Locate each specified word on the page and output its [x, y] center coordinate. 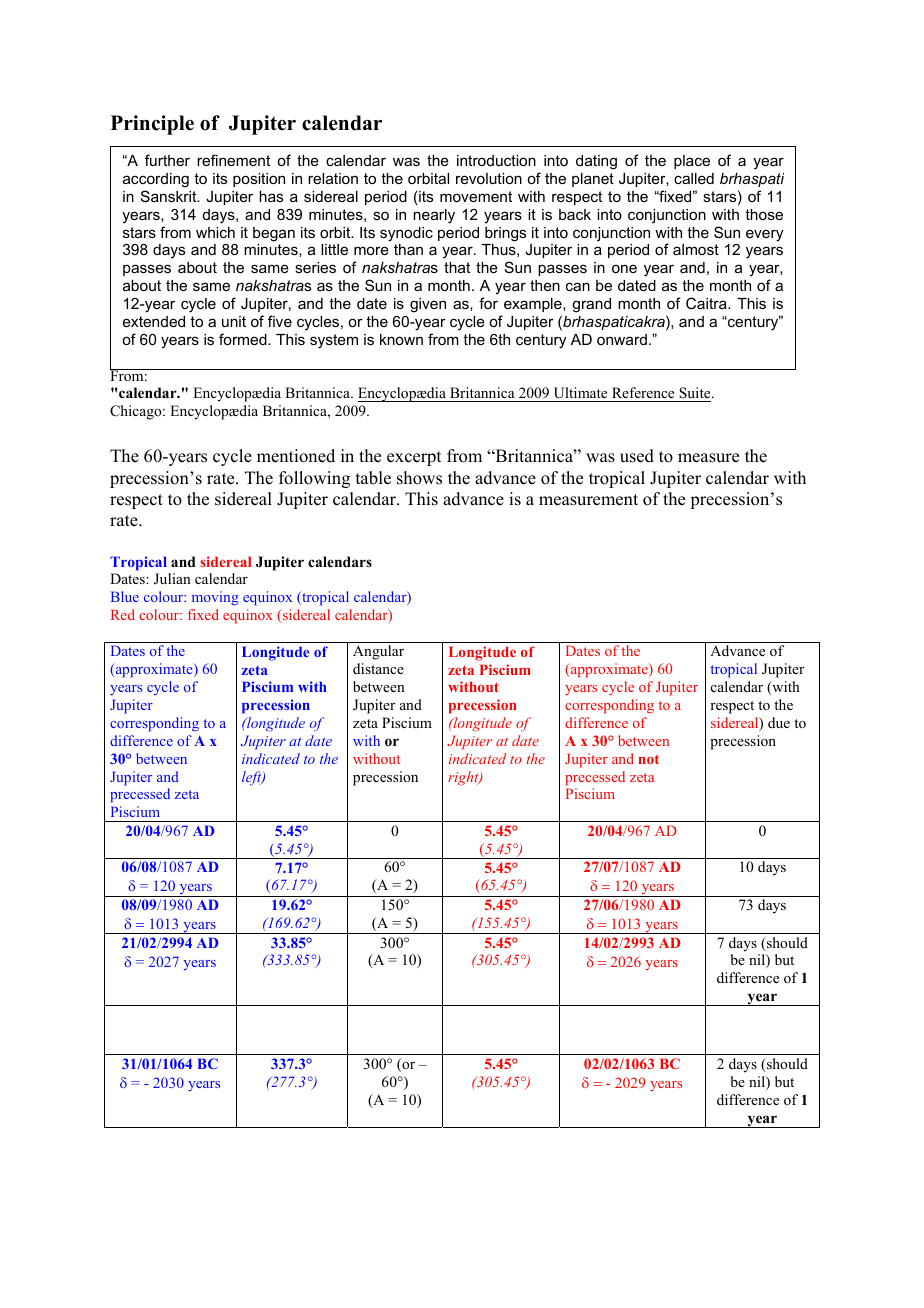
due [779, 722]
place [692, 162]
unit [234, 321]
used [637, 456]
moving [215, 598]
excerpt [414, 458]
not [648, 759]
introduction [496, 160]
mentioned [296, 456]
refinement [233, 160]
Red [123, 614]
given [428, 305]
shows [419, 478]
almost [696, 249]
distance [378, 668]
